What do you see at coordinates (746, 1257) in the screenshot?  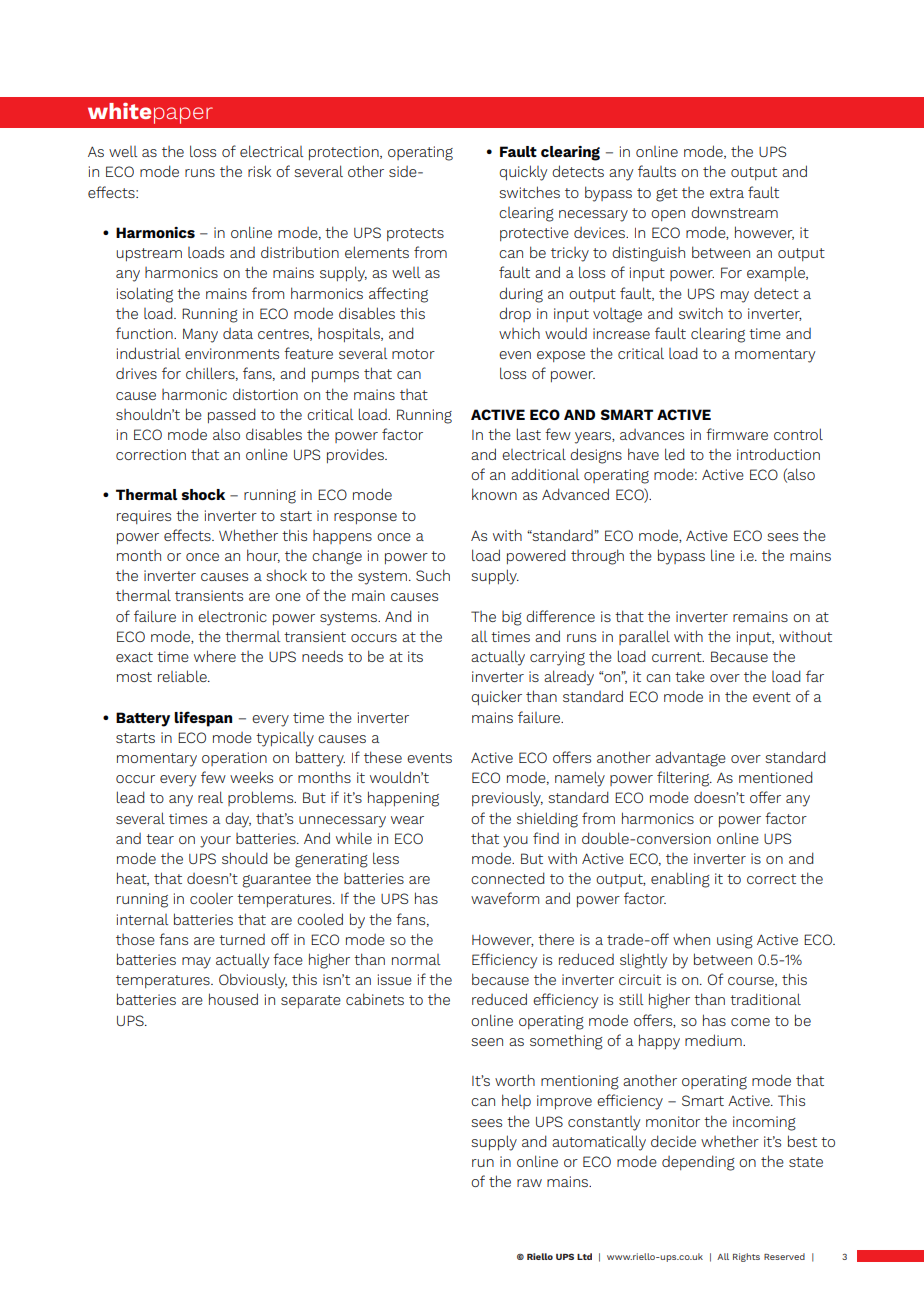 I see `Rights` at bounding box center [746, 1257].
